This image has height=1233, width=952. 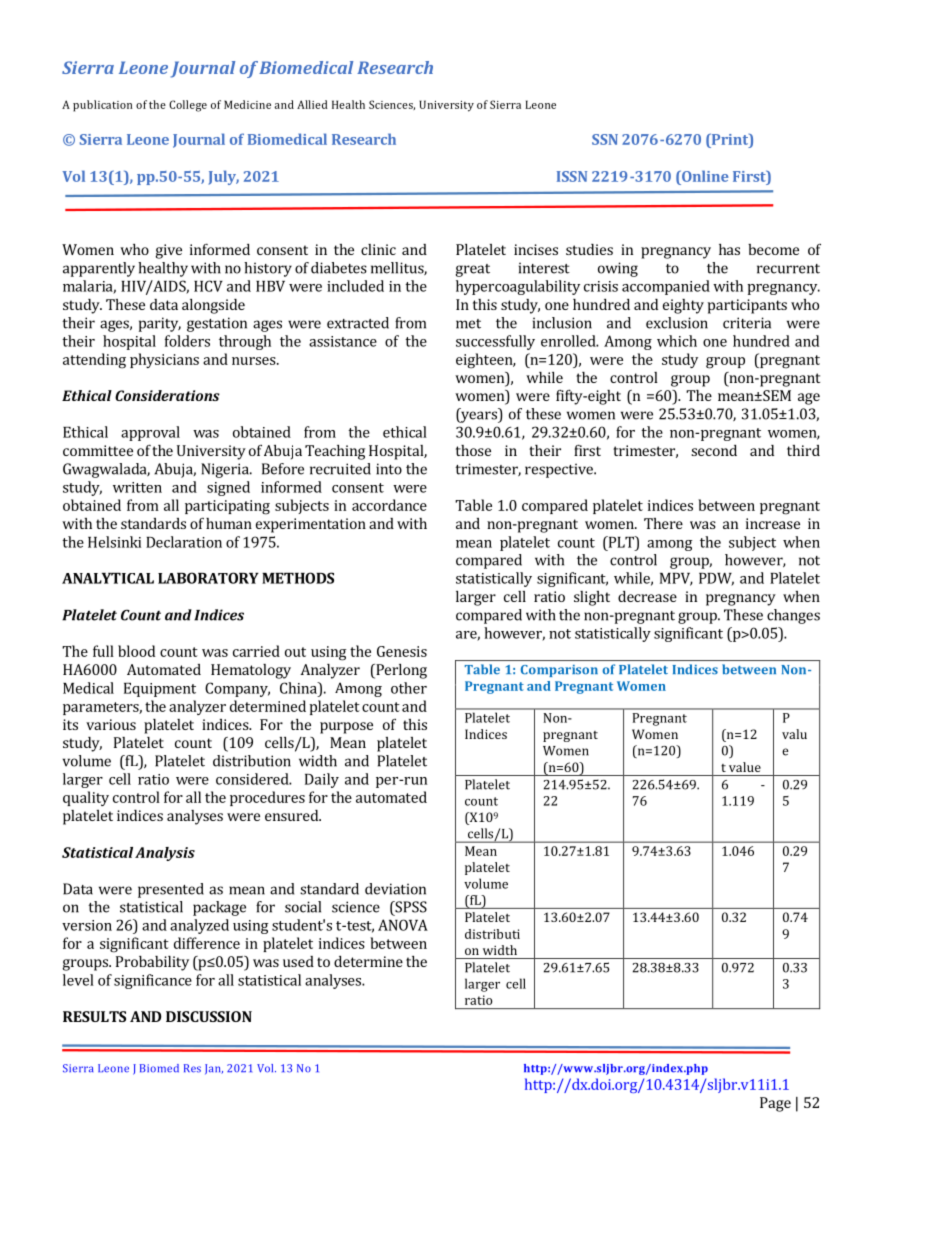 I want to click on decrease, so click(x=647, y=596).
